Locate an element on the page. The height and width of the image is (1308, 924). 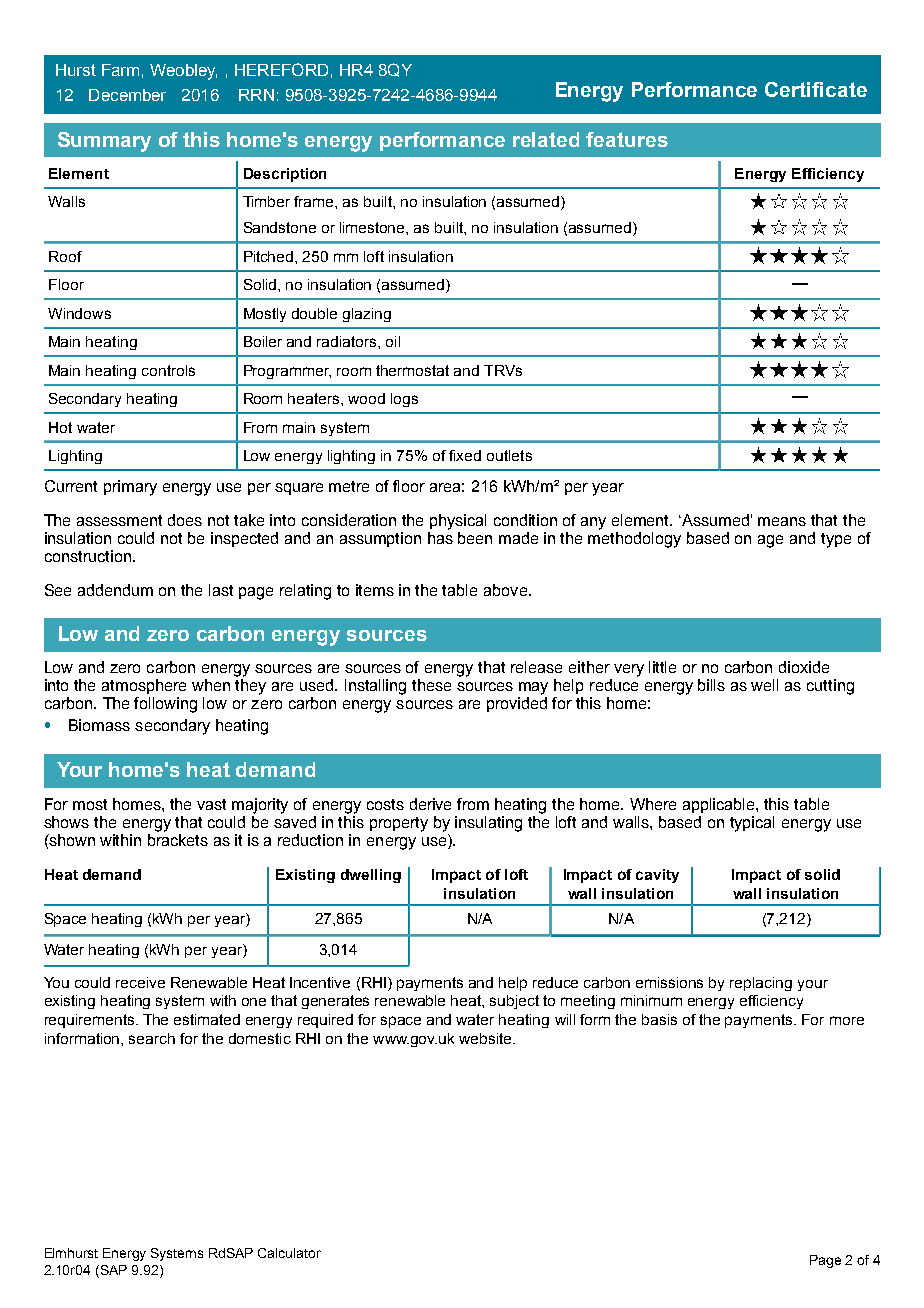
Calculator is located at coordinates (289, 1253).
